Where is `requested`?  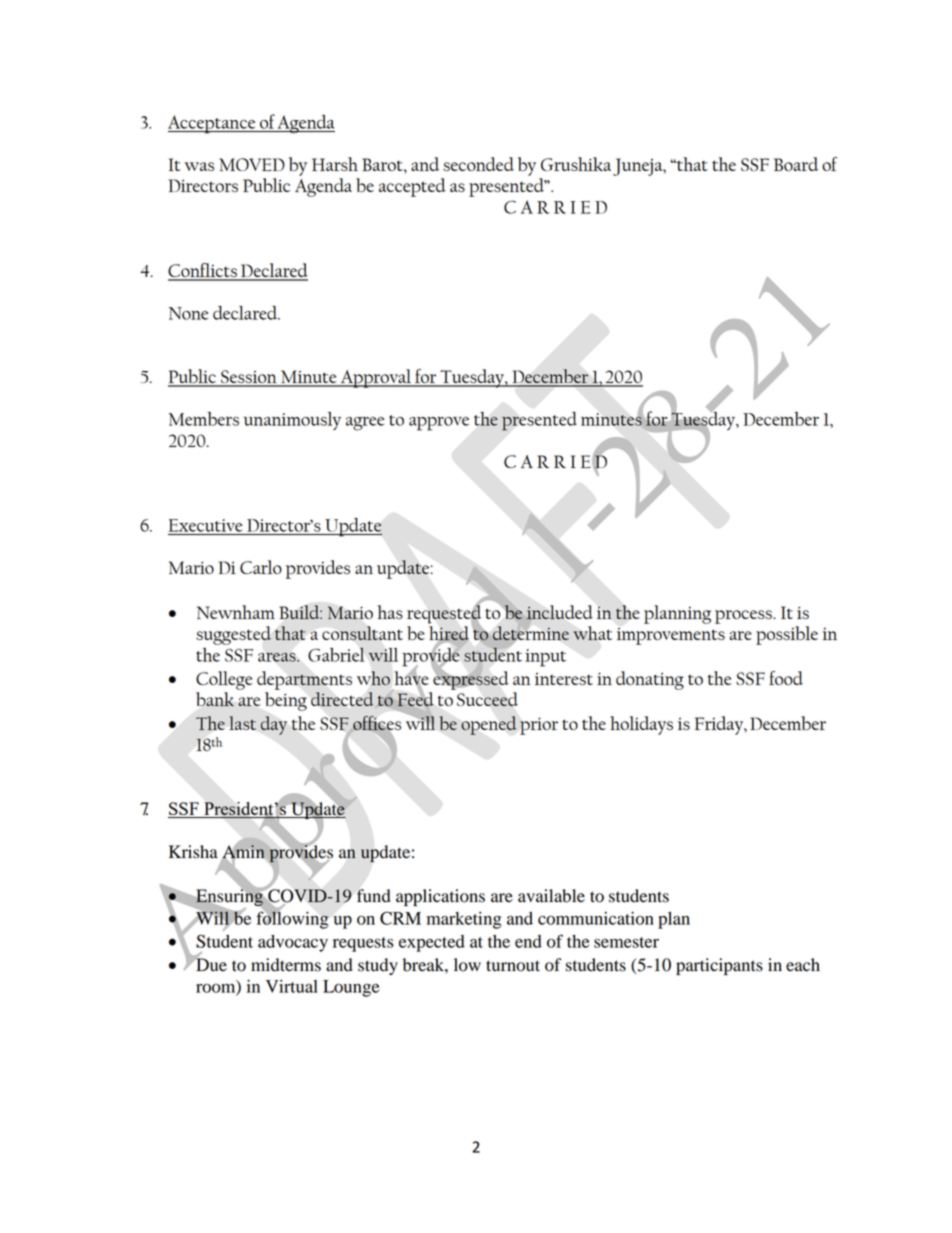 requested is located at coordinates (444, 614).
